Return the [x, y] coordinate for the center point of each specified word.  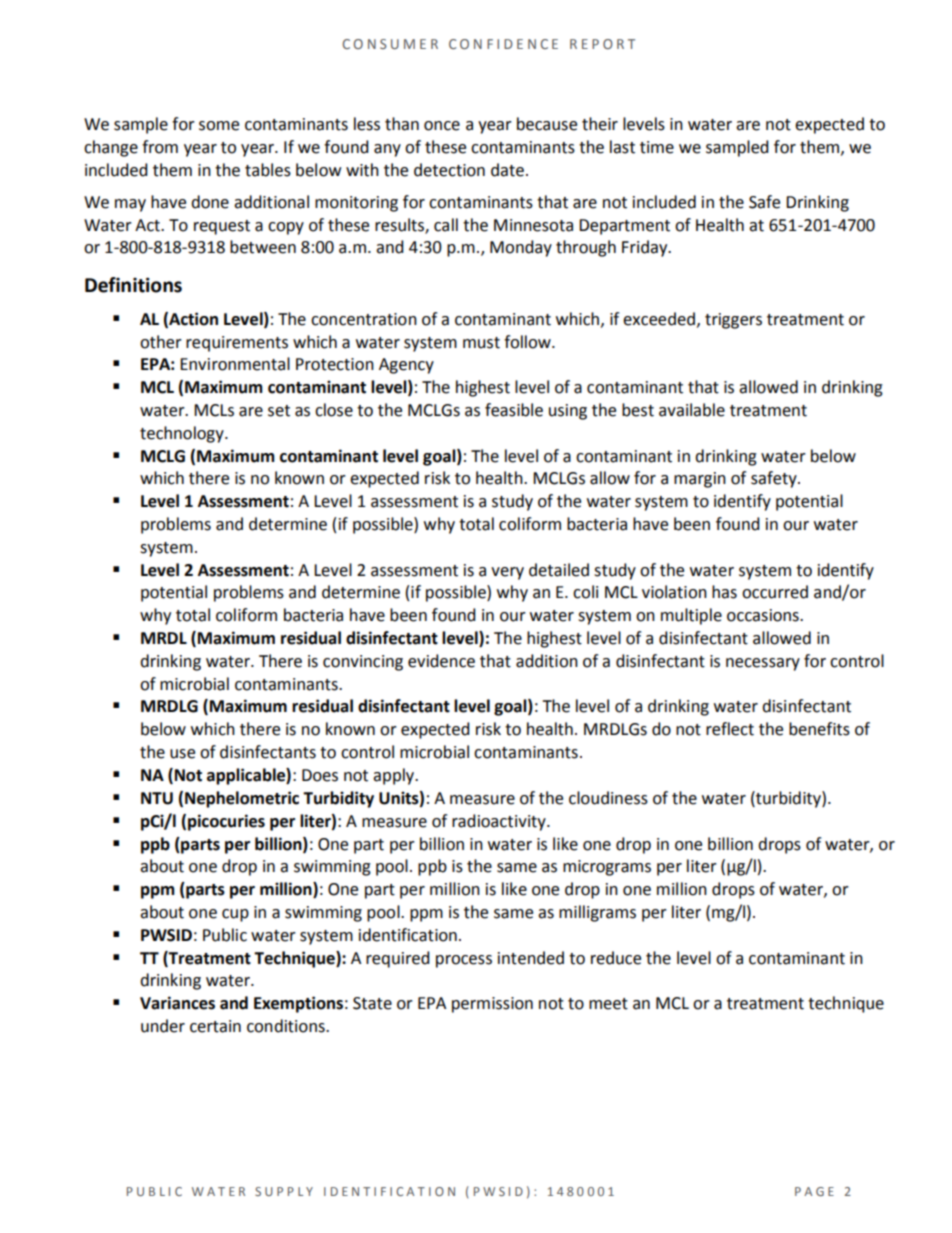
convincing [363, 663]
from [160, 147]
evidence [441, 661]
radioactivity [500, 822]
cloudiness [608, 798]
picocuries [226, 822]
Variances [177, 1003]
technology [183, 434]
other [161, 342]
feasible [514, 410]
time [657, 147]
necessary [763, 664]
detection [449, 170]
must [481, 343]
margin [700, 480]
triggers [733, 321]
